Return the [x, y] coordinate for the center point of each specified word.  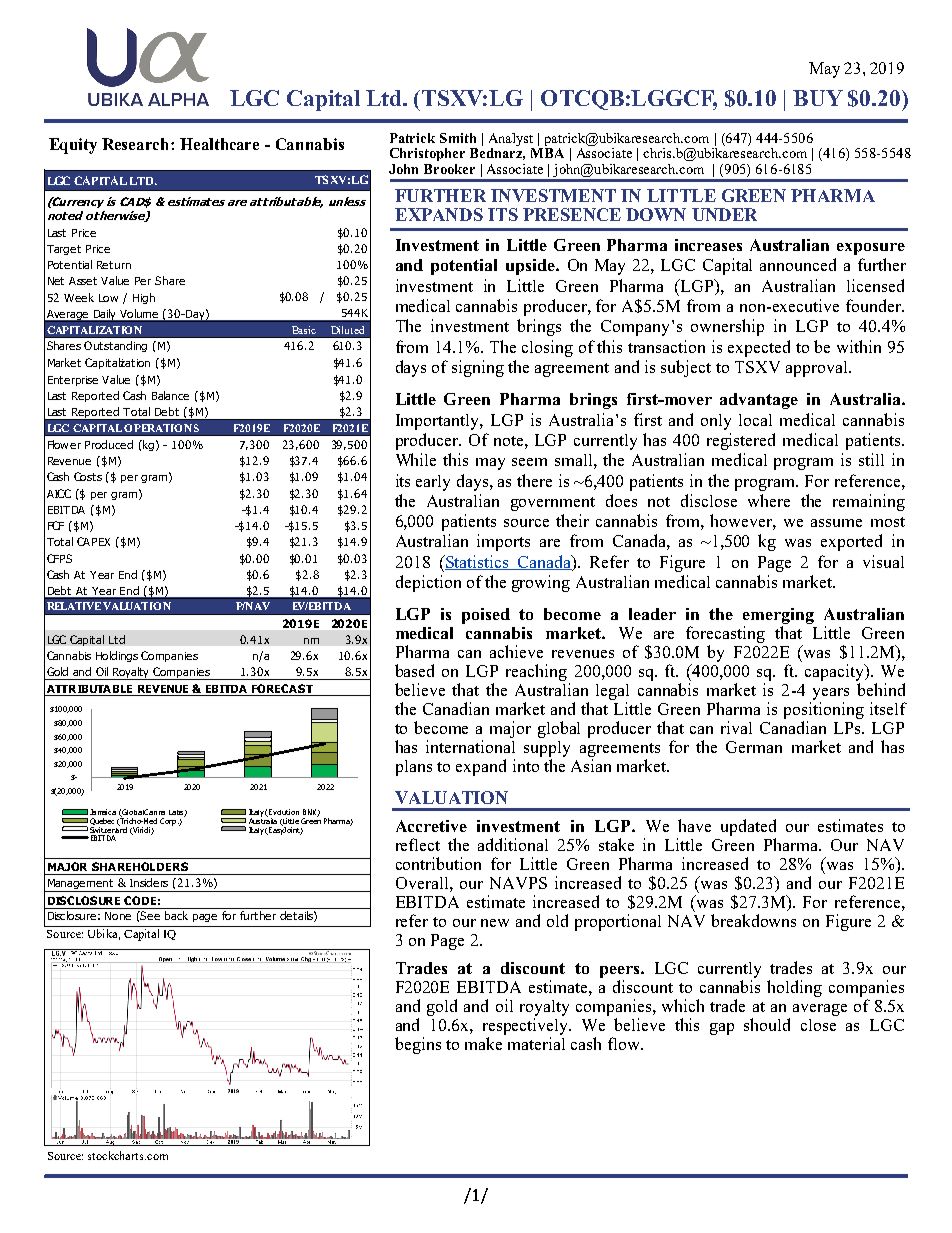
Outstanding [115, 346]
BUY [818, 98]
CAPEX [93, 541]
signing [478, 368]
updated [748, 829]
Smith [458, 138]
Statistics [477, 562]
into [526, 765]
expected [759, 348]
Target [64, 250]
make [483, 1043]
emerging [778, 617]
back [176, 915]
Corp [168, 822]
